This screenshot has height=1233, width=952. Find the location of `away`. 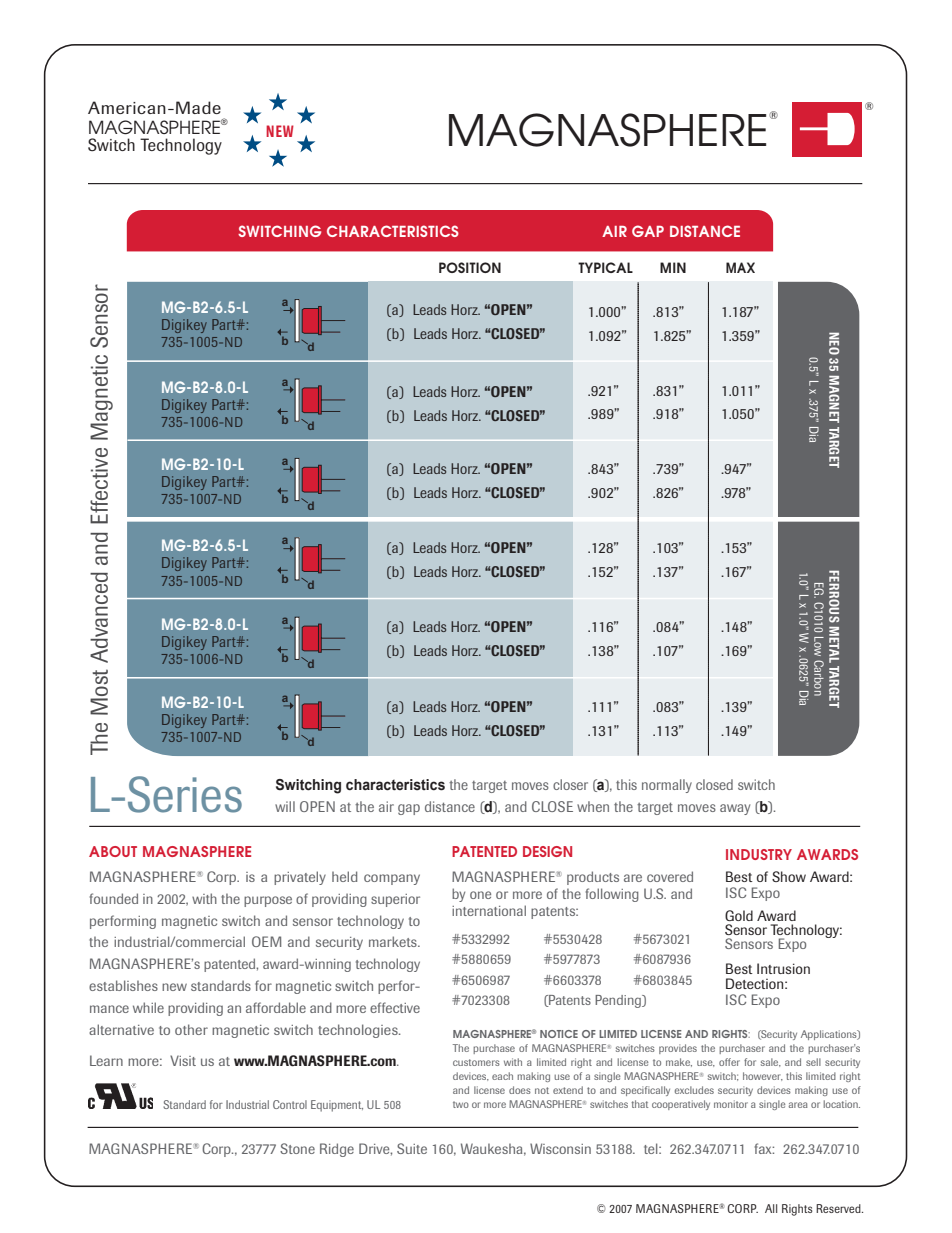

away is located at coordinates (735, 809).
